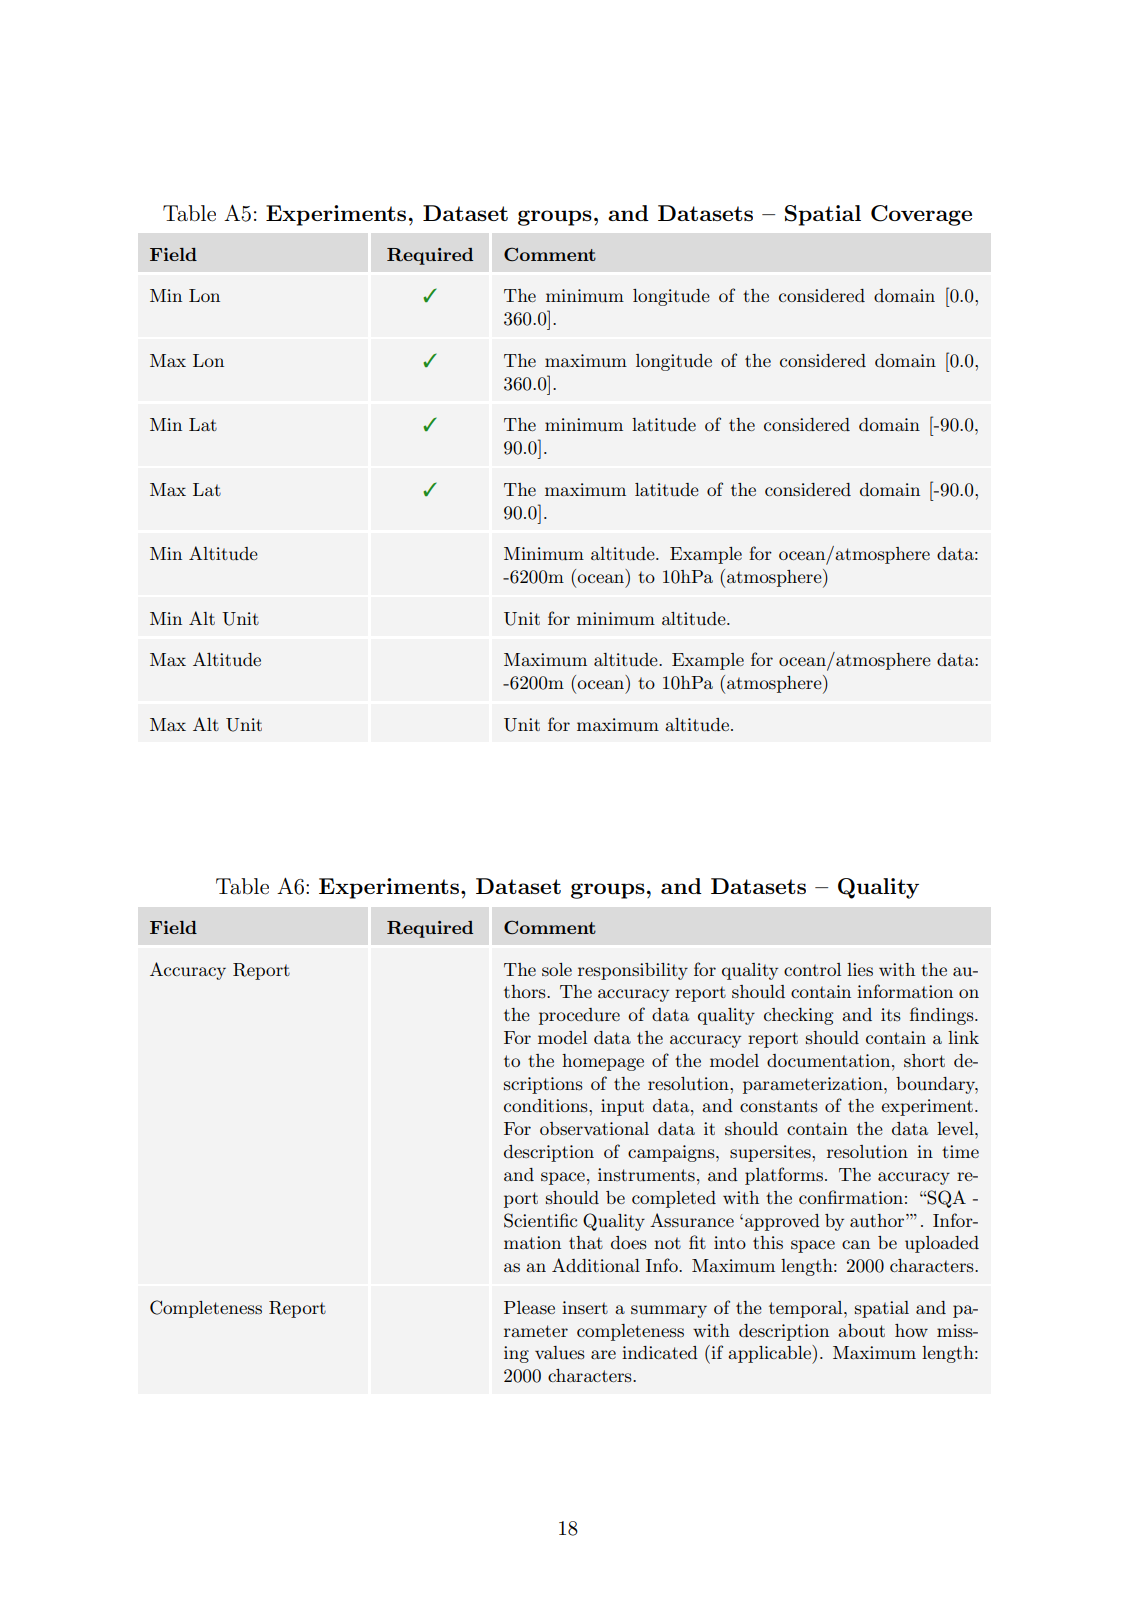 This image has height=1607, width=1136. I want to click on findings, so click(943, 1016).
